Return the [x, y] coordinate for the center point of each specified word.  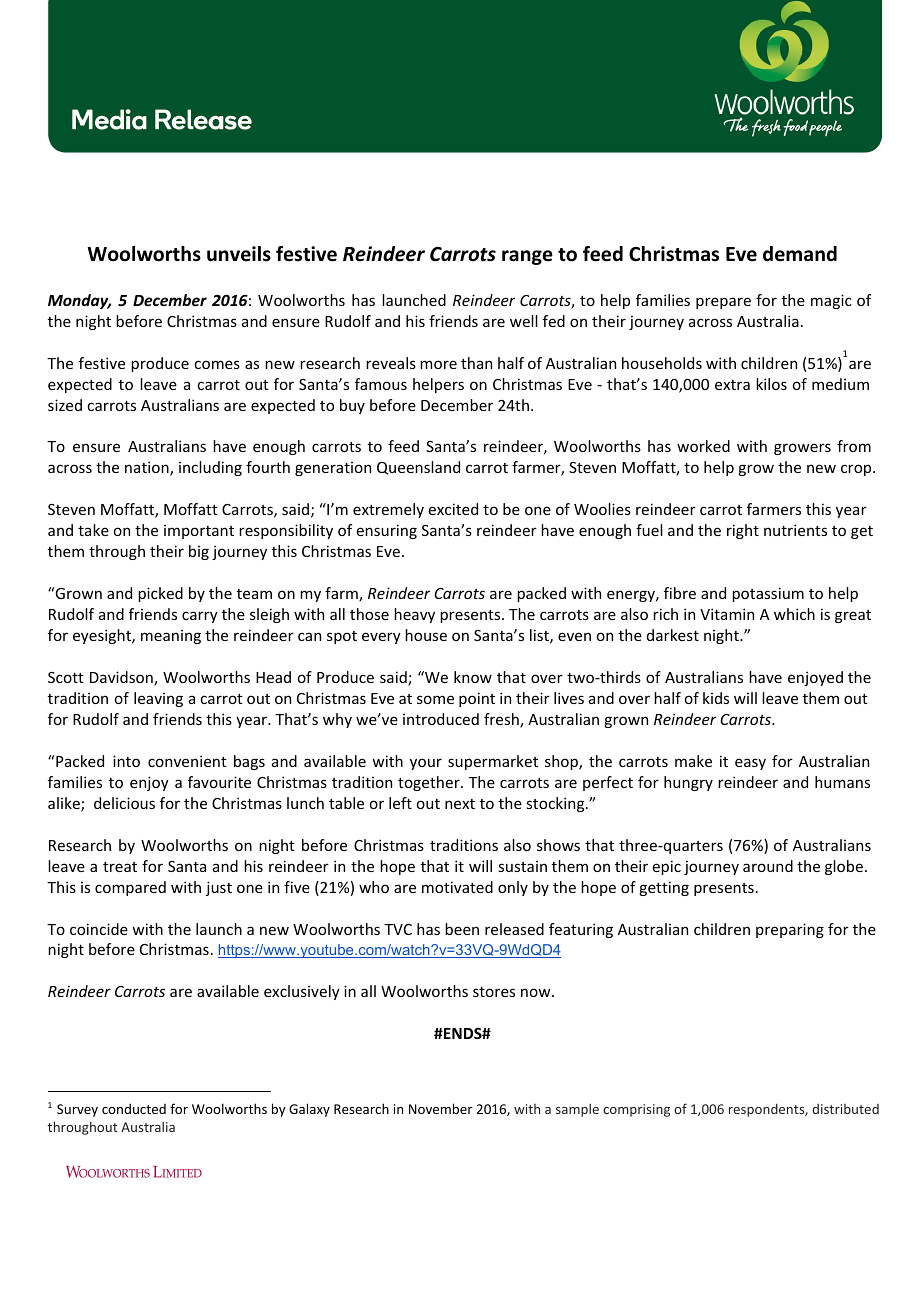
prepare [723, 303]
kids [716, 698]
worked [703, 446]
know [473, 677]
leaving [158, 699]
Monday [79, 301]
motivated [457, 887]
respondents [767, 1110]
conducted [134, 1108]
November [441, 1108]
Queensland [418, 468]
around [768, 866]
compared [130, 888]
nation [148, 468]
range [527, 257]
